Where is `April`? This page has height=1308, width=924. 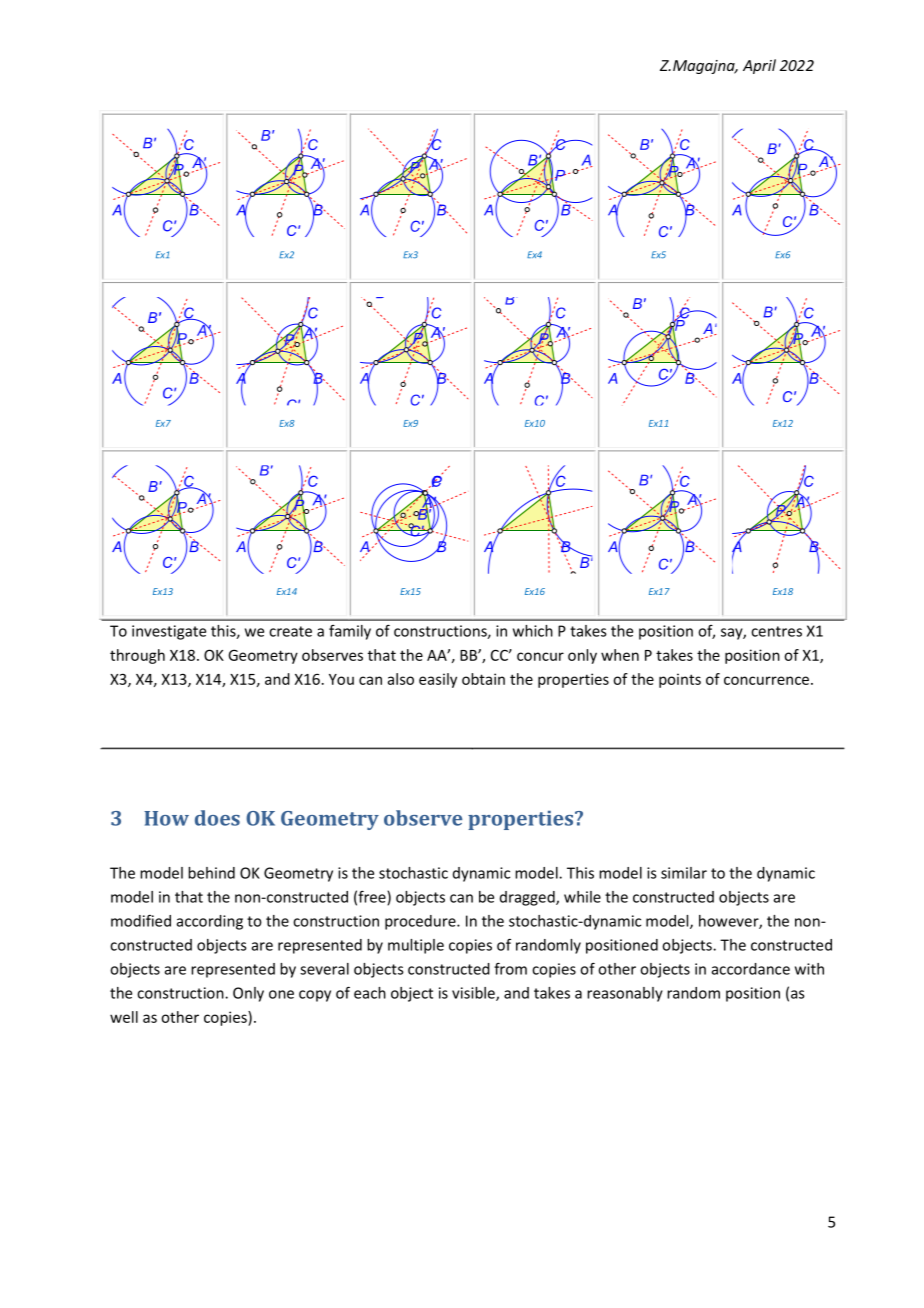 April is located at coordinates (759, 66).
